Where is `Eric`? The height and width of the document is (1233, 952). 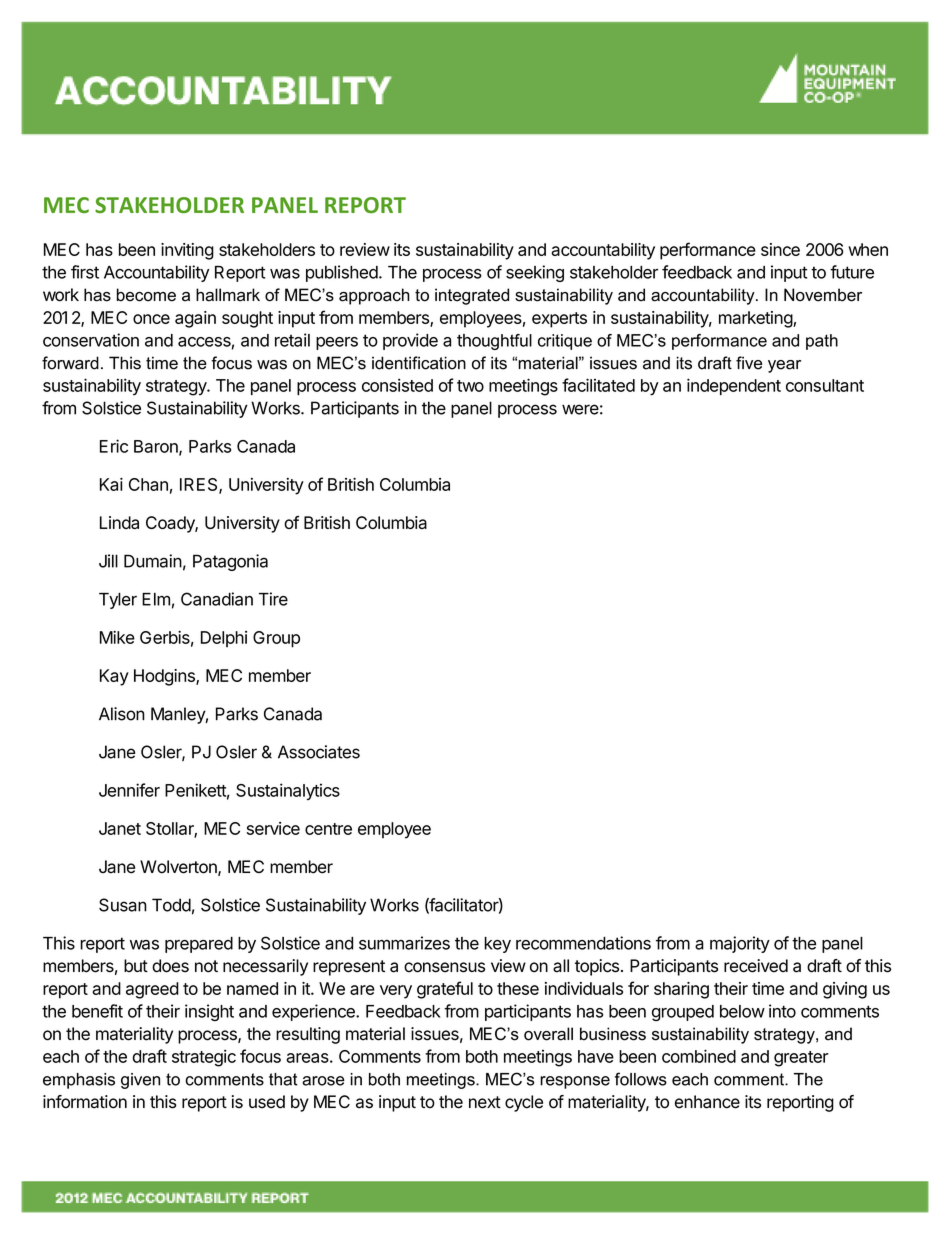
Eric is located at coordinates (114, 446).
